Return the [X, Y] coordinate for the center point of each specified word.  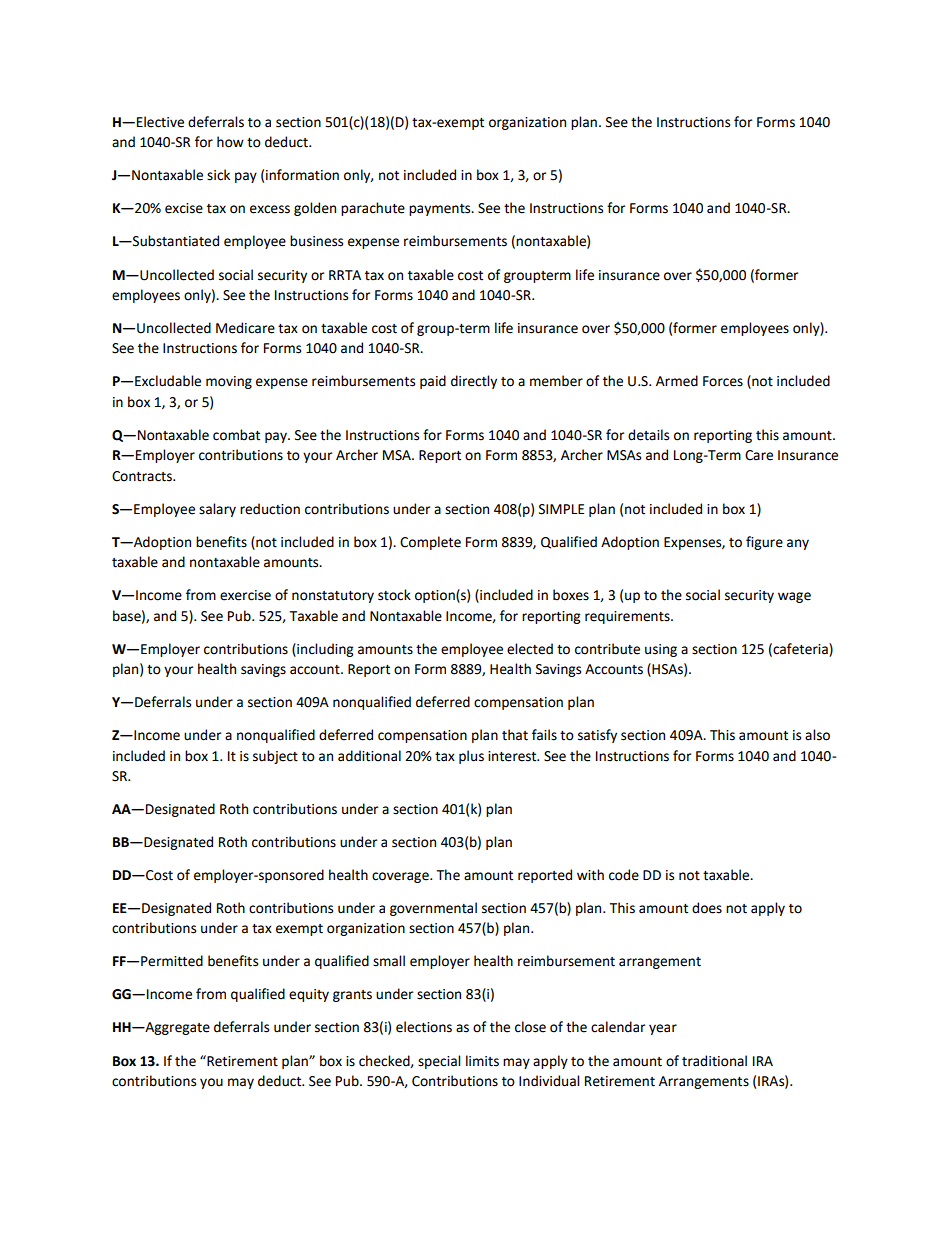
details [648, 435]
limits [482, 1061]
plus [471, 757]
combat [236, 435]
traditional [714, 1061]
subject [275, 757]
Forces [723, 381]
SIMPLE [561, 509]
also [817, 735]
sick [218, 175]
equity [309, 995]
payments [441, 210]
